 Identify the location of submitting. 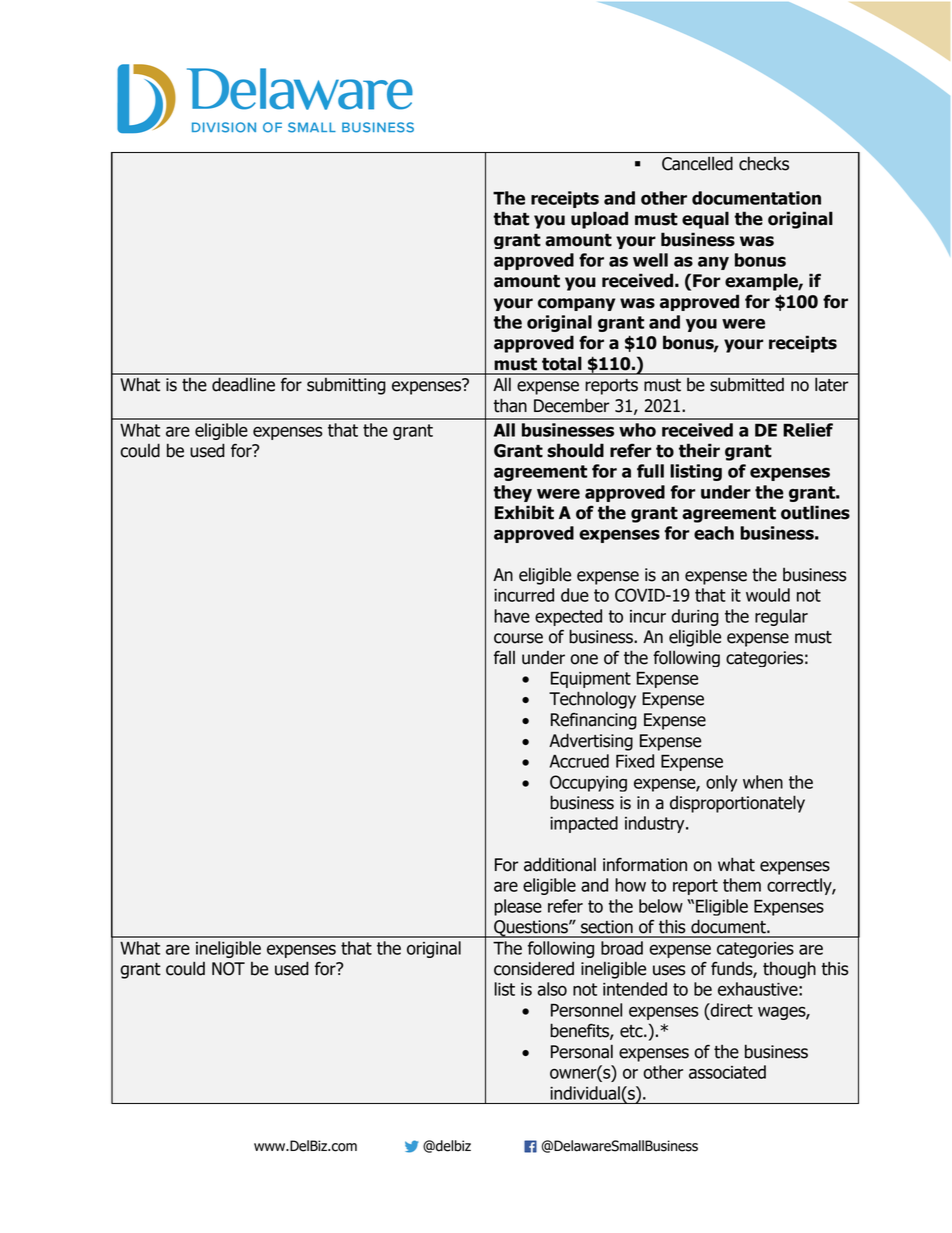
(346, 386).
